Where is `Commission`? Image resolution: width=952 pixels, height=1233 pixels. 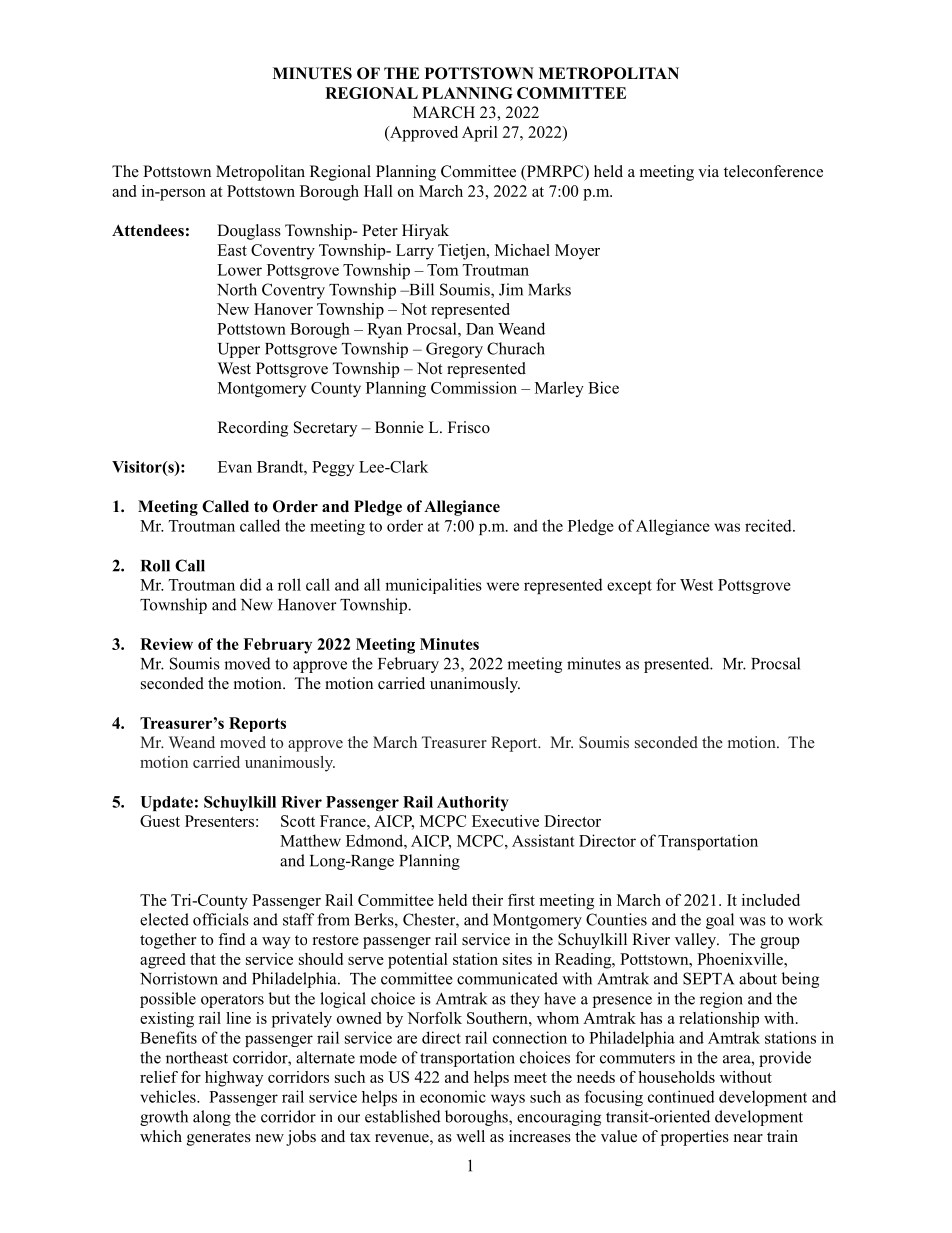 Commission is located at coordinates (474, 387).
